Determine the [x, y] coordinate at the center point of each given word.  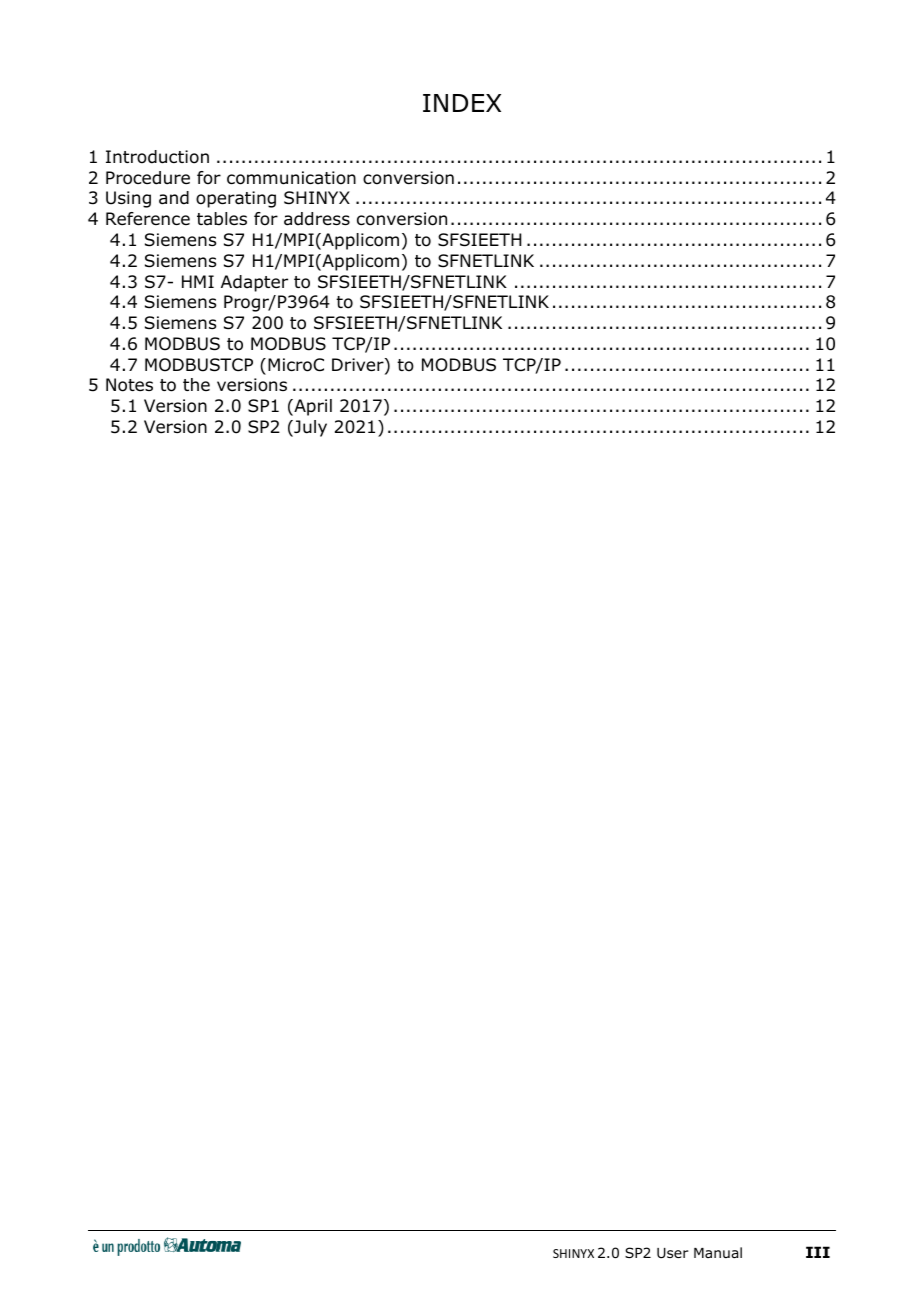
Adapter [254, 283]
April [312, 407]
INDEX [462, 103]
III [818, 1252]
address [317, 219]
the [196, 384]
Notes [129, 385]
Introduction [157, 157]
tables [222, 219]
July [309, 428]
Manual [718, 1252]
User [673, 1253]
